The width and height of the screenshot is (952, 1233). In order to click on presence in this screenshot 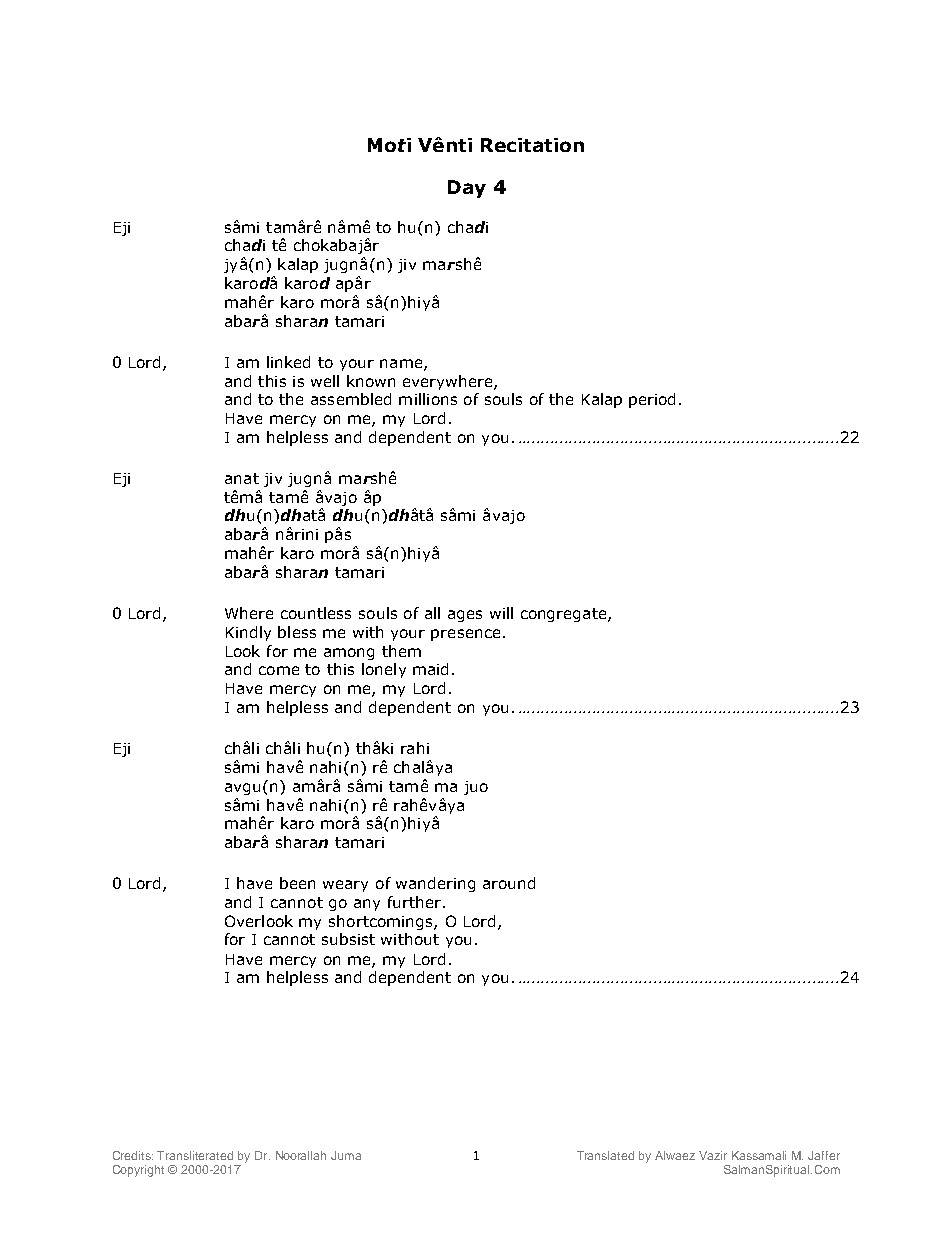, I will do `click(465, 635)`.
